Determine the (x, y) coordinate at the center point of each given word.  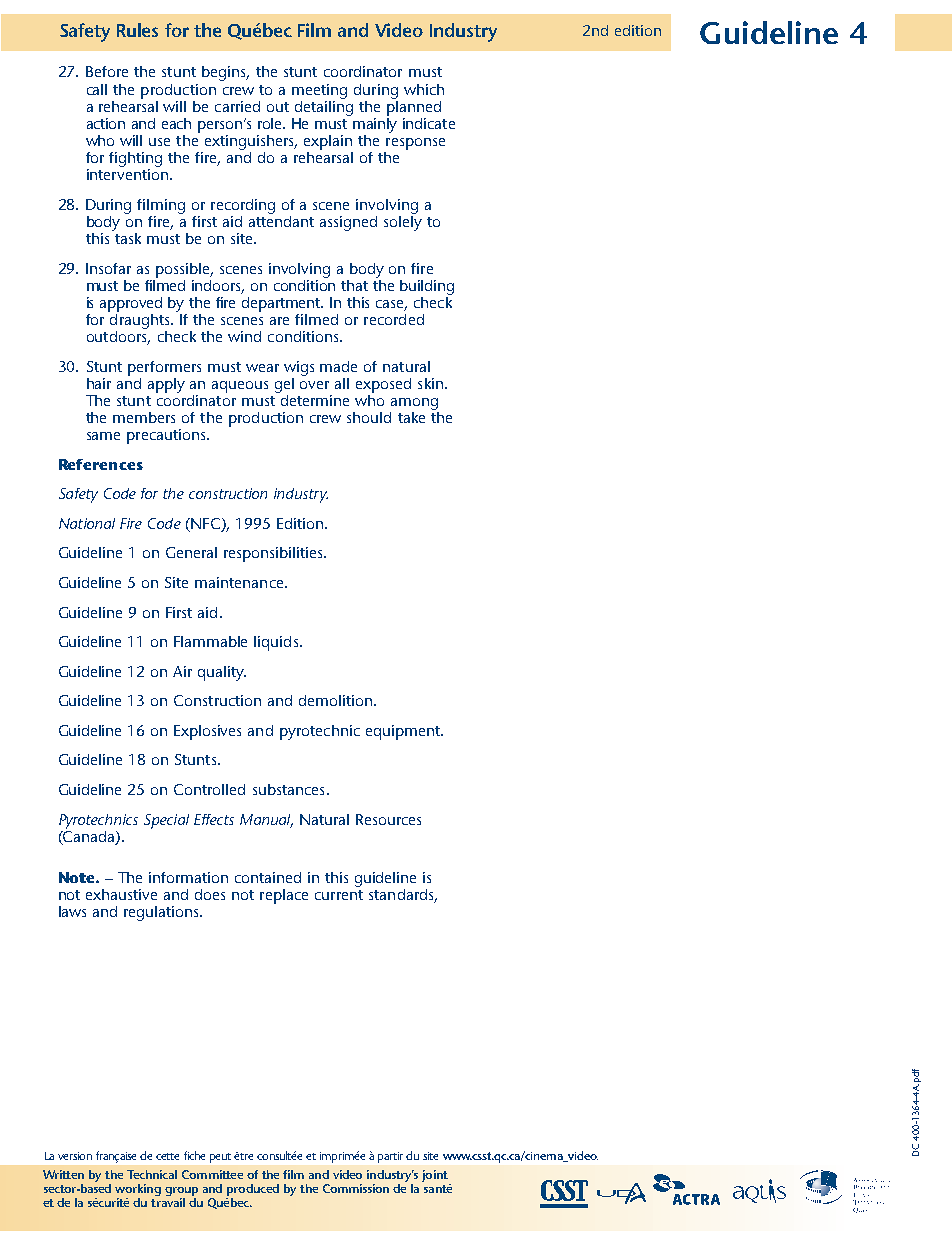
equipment (404, 732)
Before (107, 71)
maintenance (240, 582)
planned (414, 107)
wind (244, 336)
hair (99, 383)
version (75, 1156)
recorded (394, 319)
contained (268, 877)
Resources (388, 819)
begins (225, 73)
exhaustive (121, 894)
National (87, 523)
